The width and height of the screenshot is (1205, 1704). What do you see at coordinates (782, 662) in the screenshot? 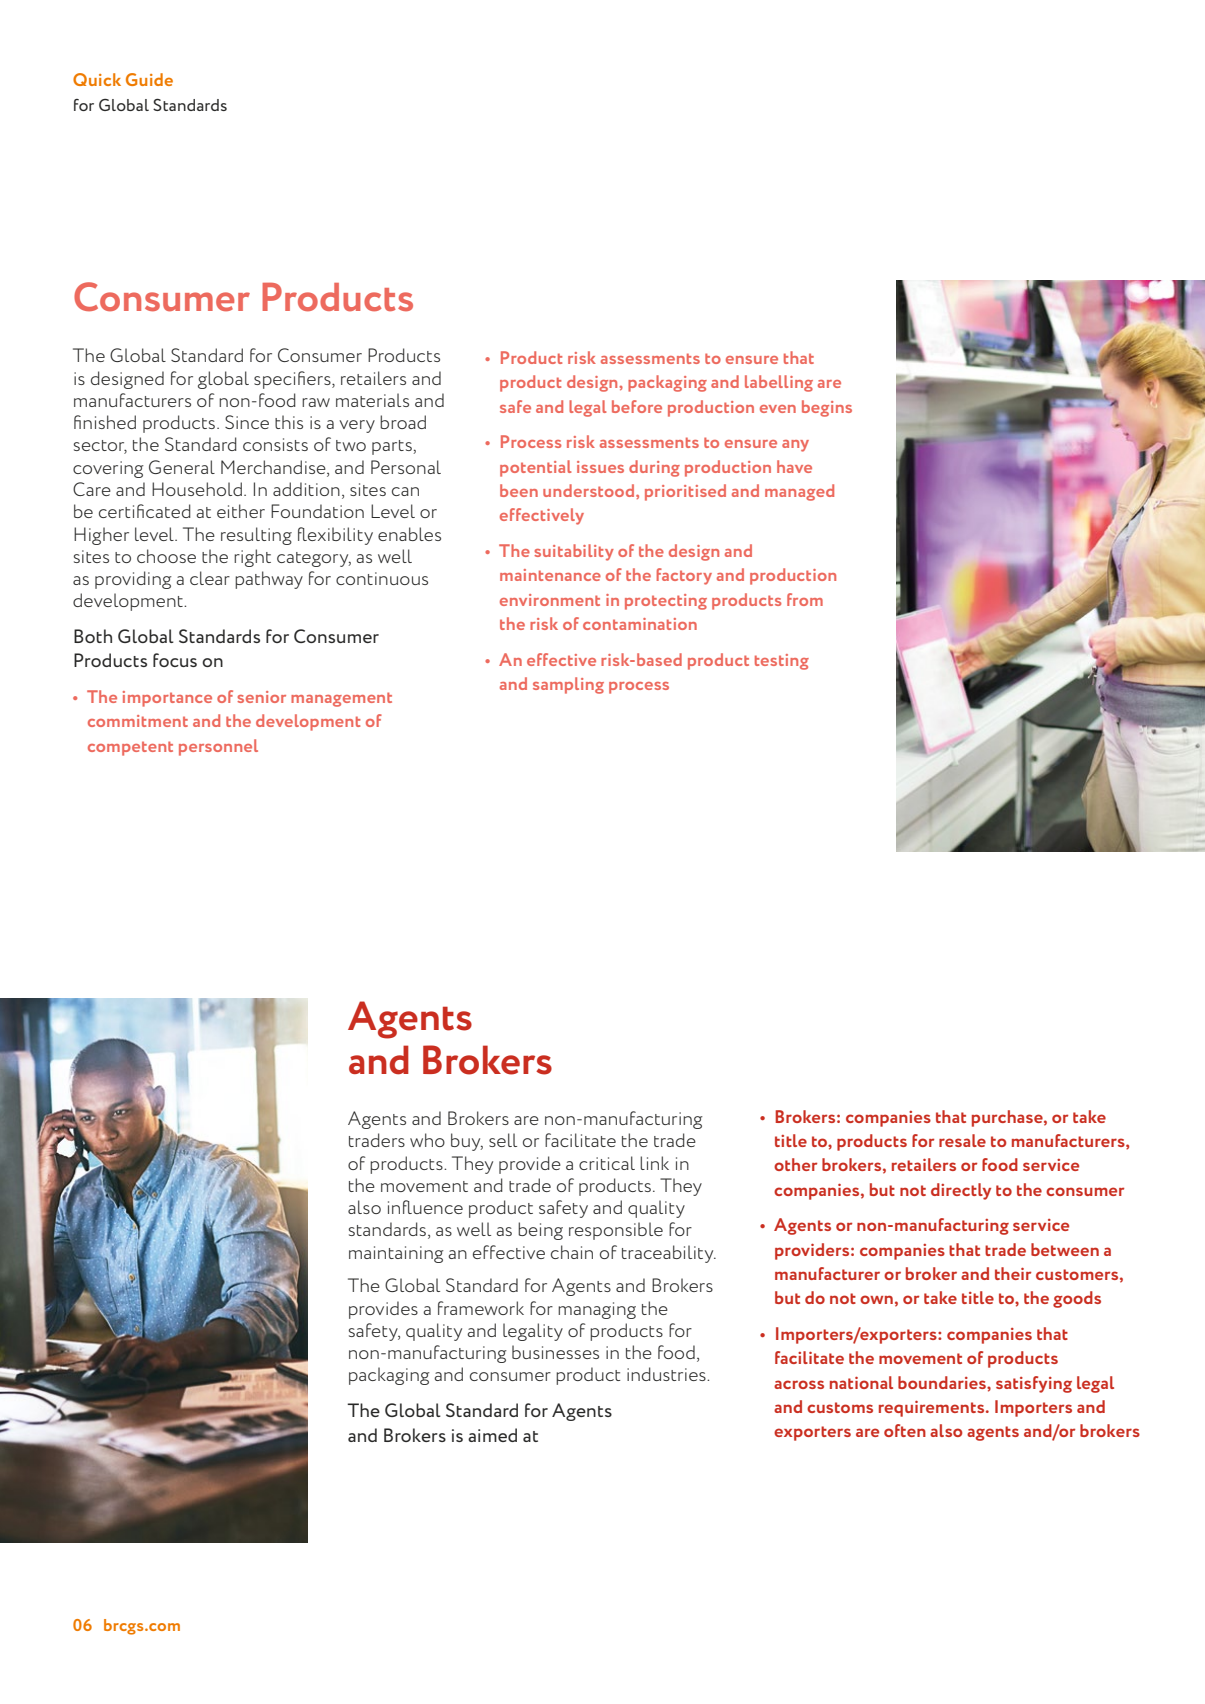
I see `testing` at bounding box center [782, 662].
